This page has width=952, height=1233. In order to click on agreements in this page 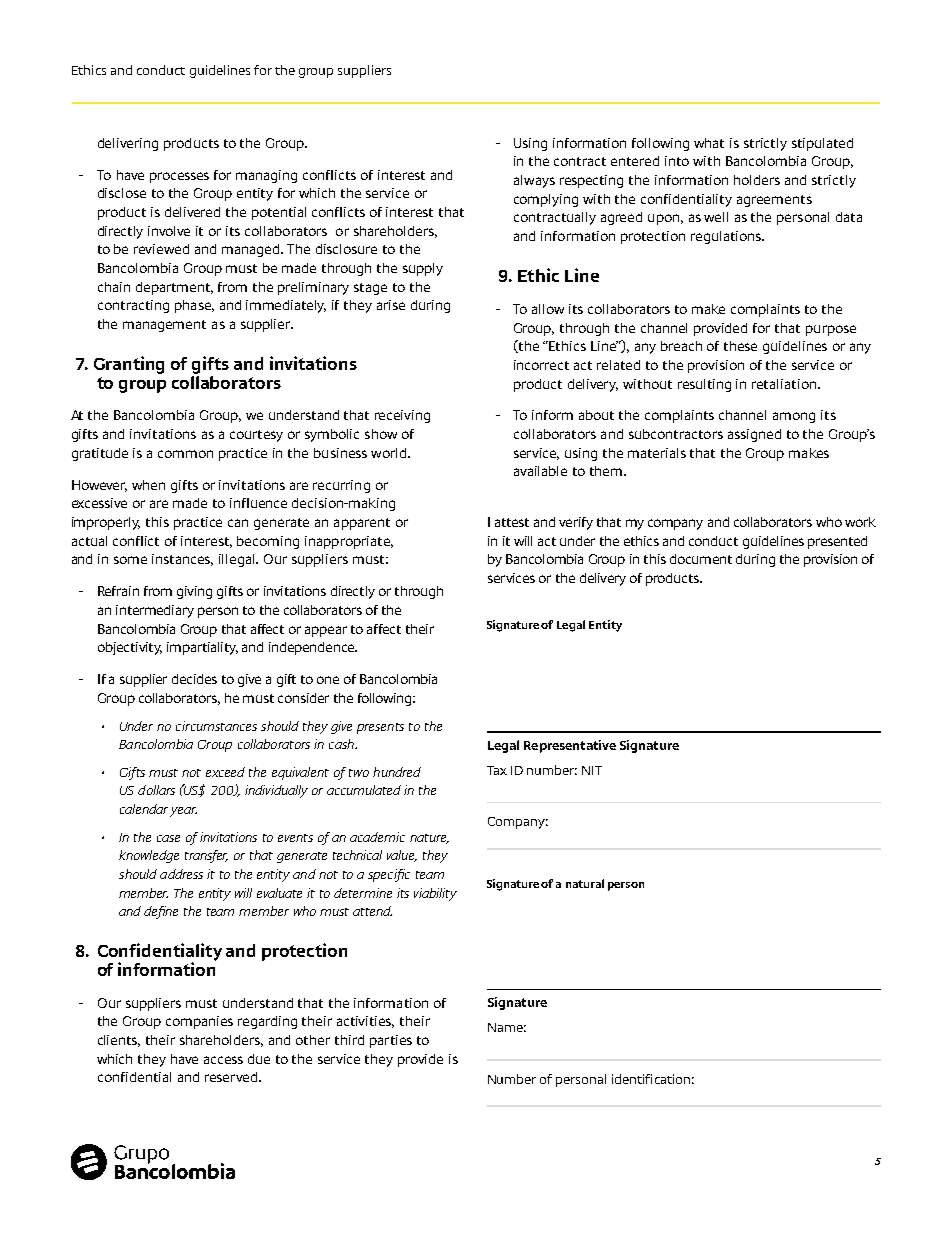, I will do `click(774, 201)`.
